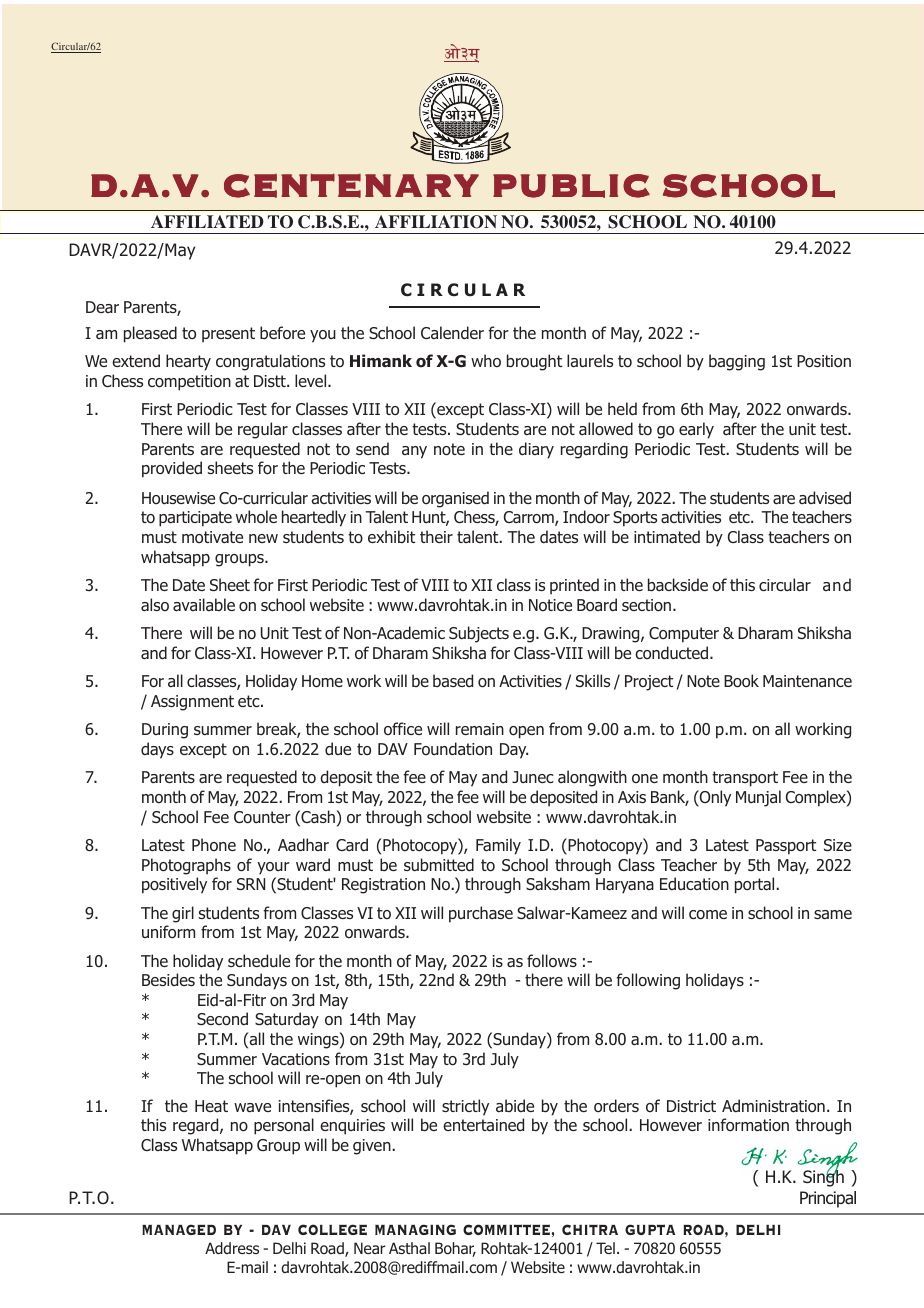 This screenshot has height=1308, width=924. Describe the element at coordinates (174, 885) in the screenshot. I see `positively` at that location.
